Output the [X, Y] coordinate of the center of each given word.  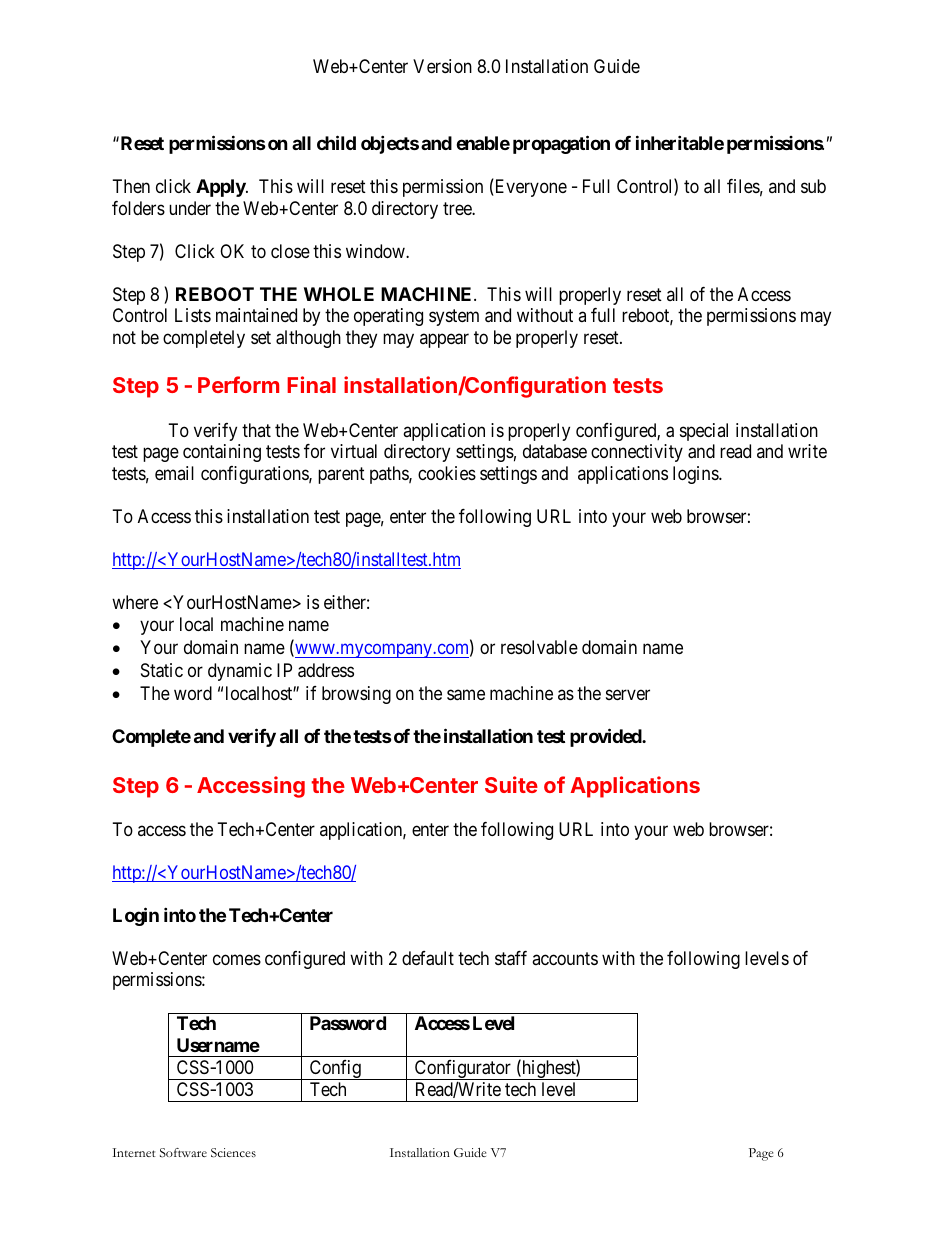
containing [222, 453]
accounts [565, 958]
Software [183, 1153]
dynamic [240, 672]
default [428, 958]
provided [606, 737]
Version [442, 66]
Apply [221, 188]
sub [813, 186]
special [704, 432]
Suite [511, 784]
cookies [447, 473]
